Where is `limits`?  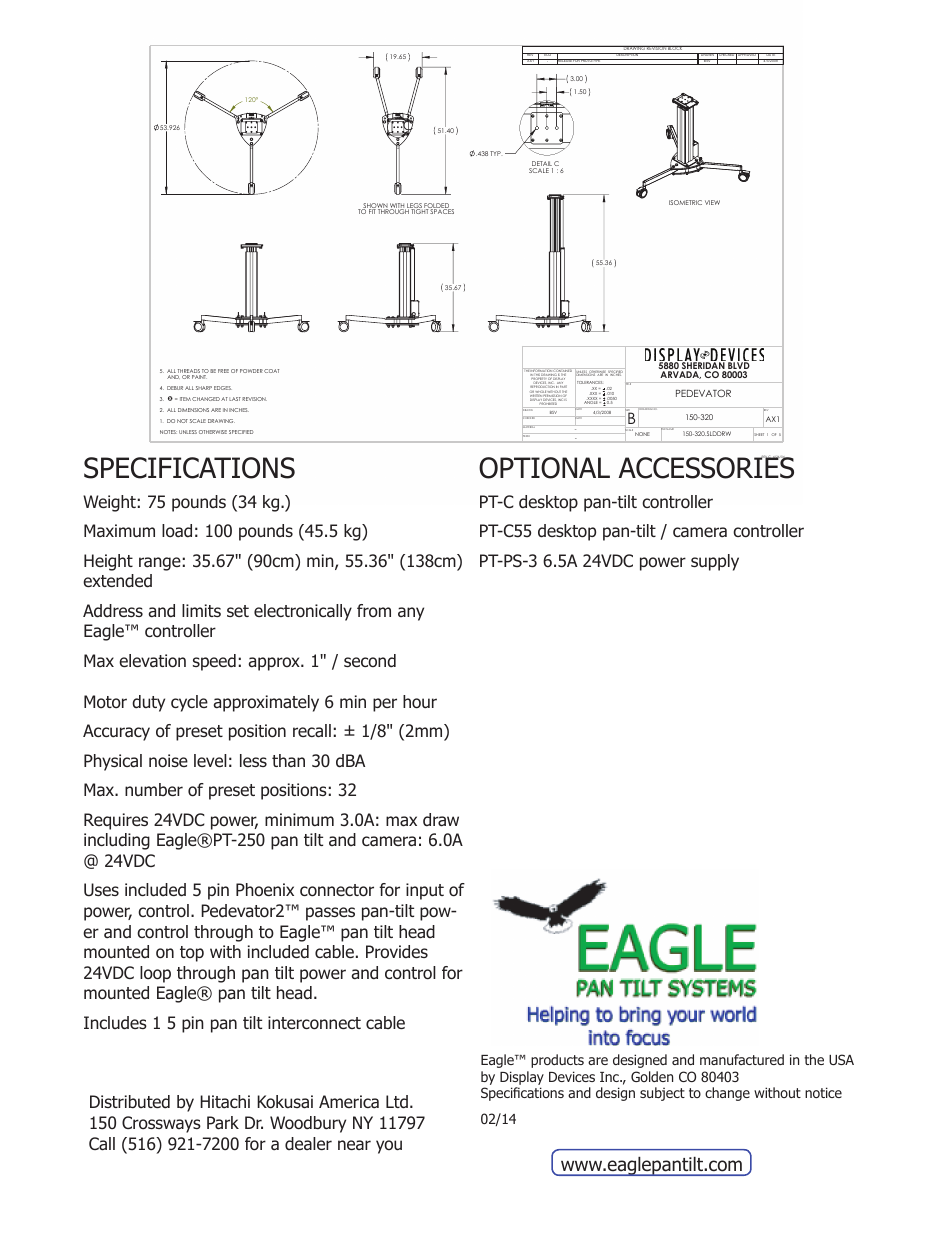 limits is located at coordinates (201, 610).
